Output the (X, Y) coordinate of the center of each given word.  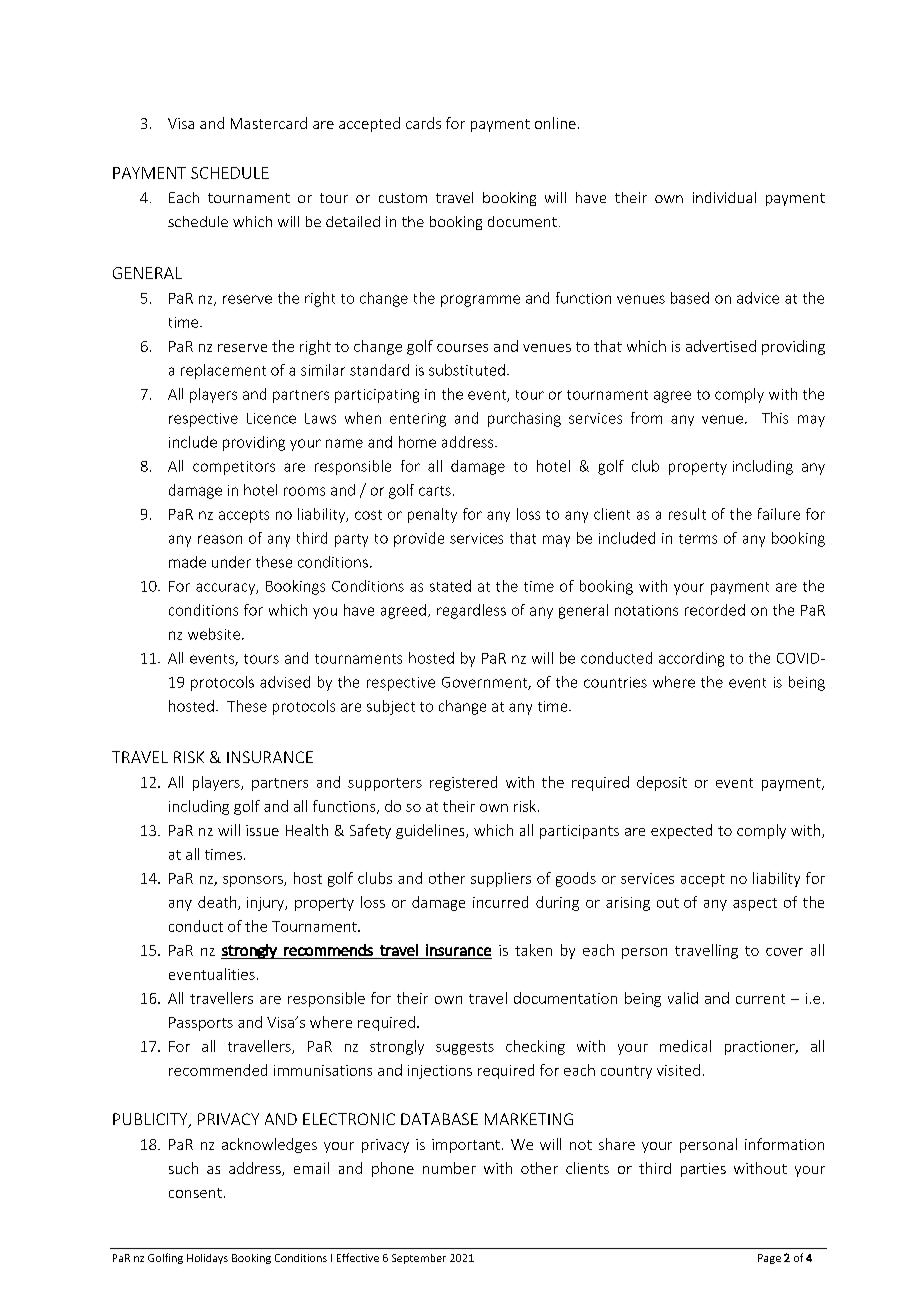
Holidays (207, 1259)
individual (724, 197)
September (419, 1259)
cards (423, 123)
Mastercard (269, 123)
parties (703, 1170)
